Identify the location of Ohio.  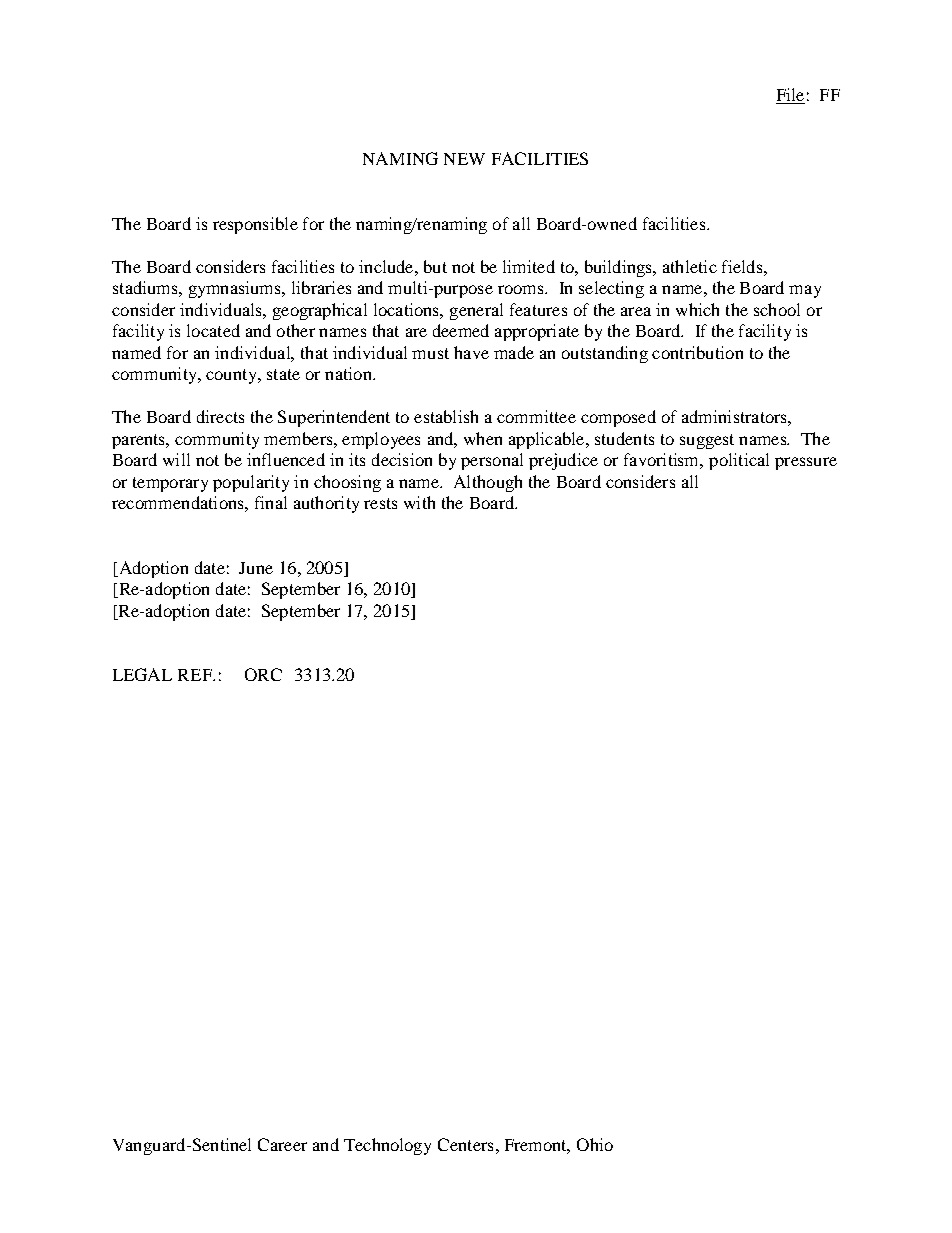
(595, 1144).
